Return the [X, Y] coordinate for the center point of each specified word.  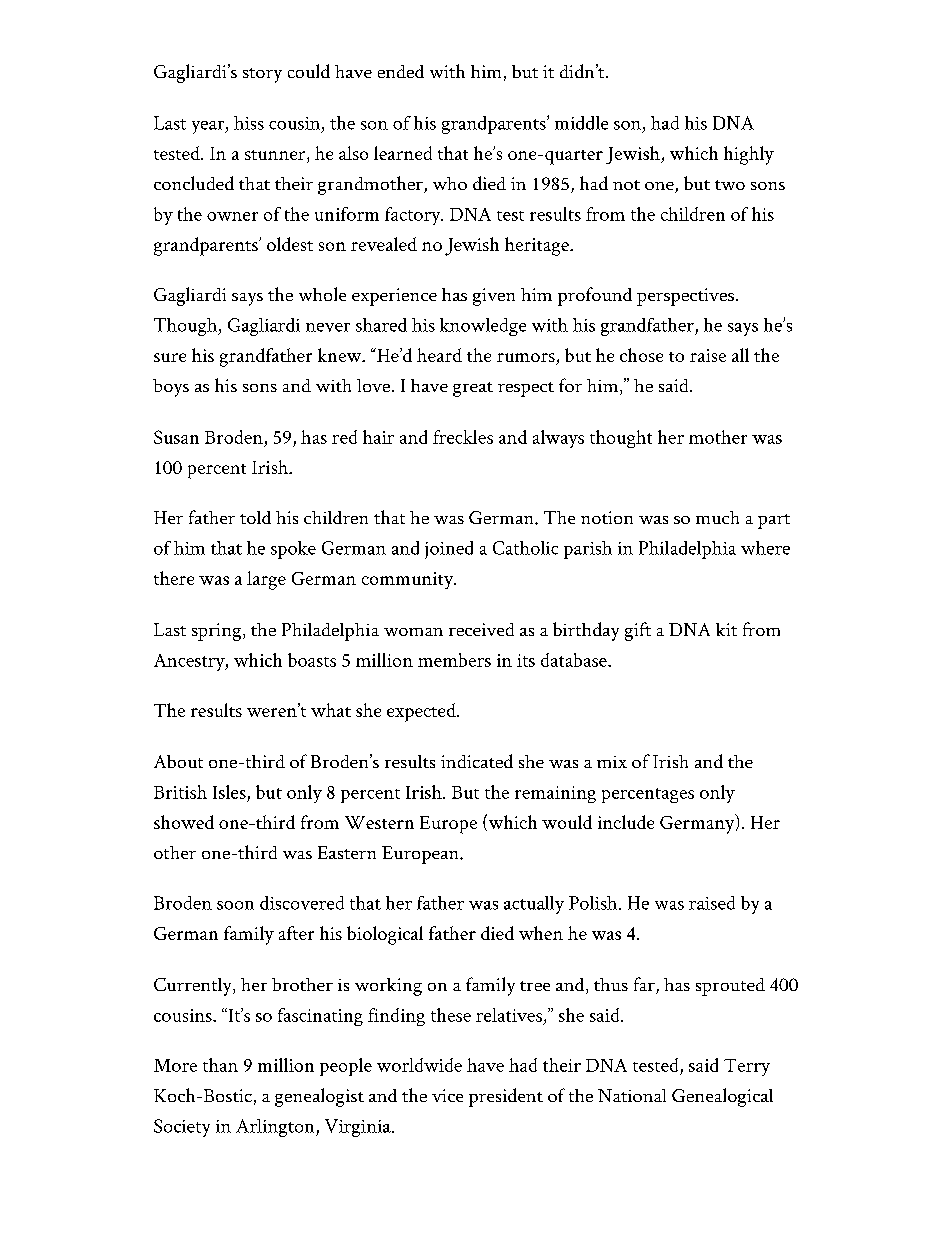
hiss [249, 123]
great [473, 389]
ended [401, 71]
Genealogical [722, 1097]
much [717, 517]
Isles [229, 792]
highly [749, 155]
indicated [477, 761]
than [220, 1065]
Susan [176, 437]
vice [447, 1095]
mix [612, 762]
